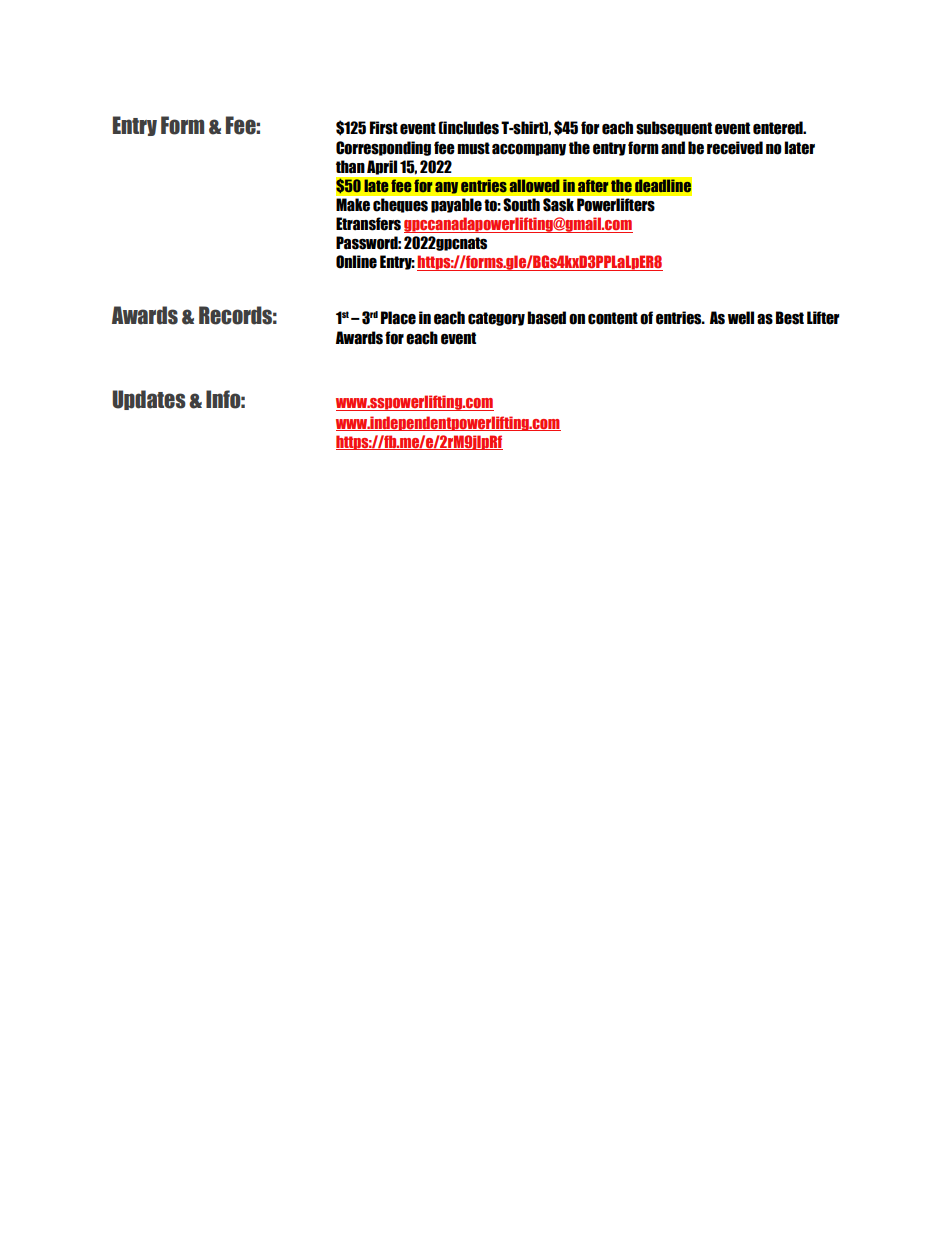  I want to click on must, so click(473, 148).
